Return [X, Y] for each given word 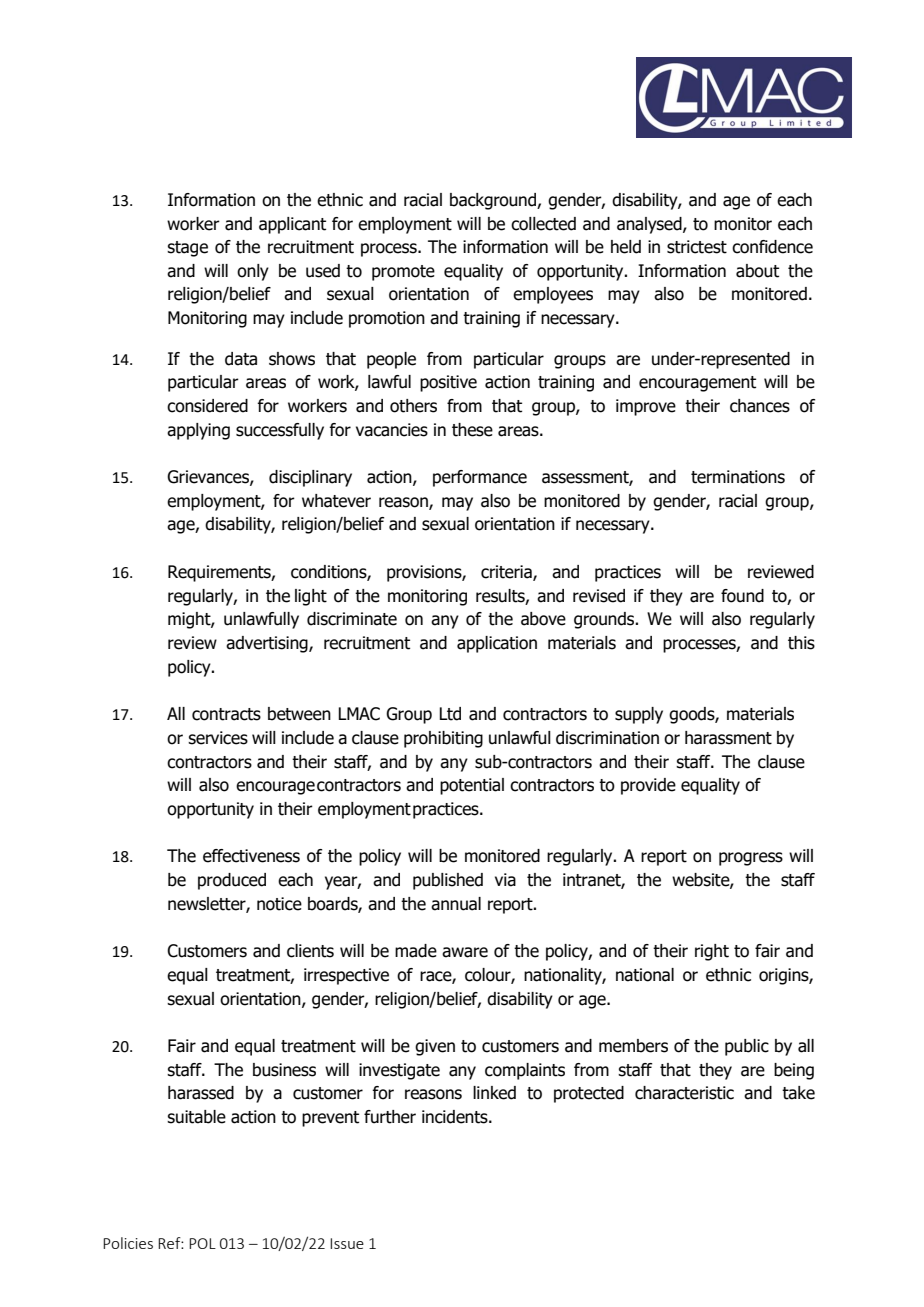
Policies [128, 1243]
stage [187, 249]
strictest [697, 247]
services [218, 738]
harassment [728, 738]
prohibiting [443, 739]
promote [403, 273]
